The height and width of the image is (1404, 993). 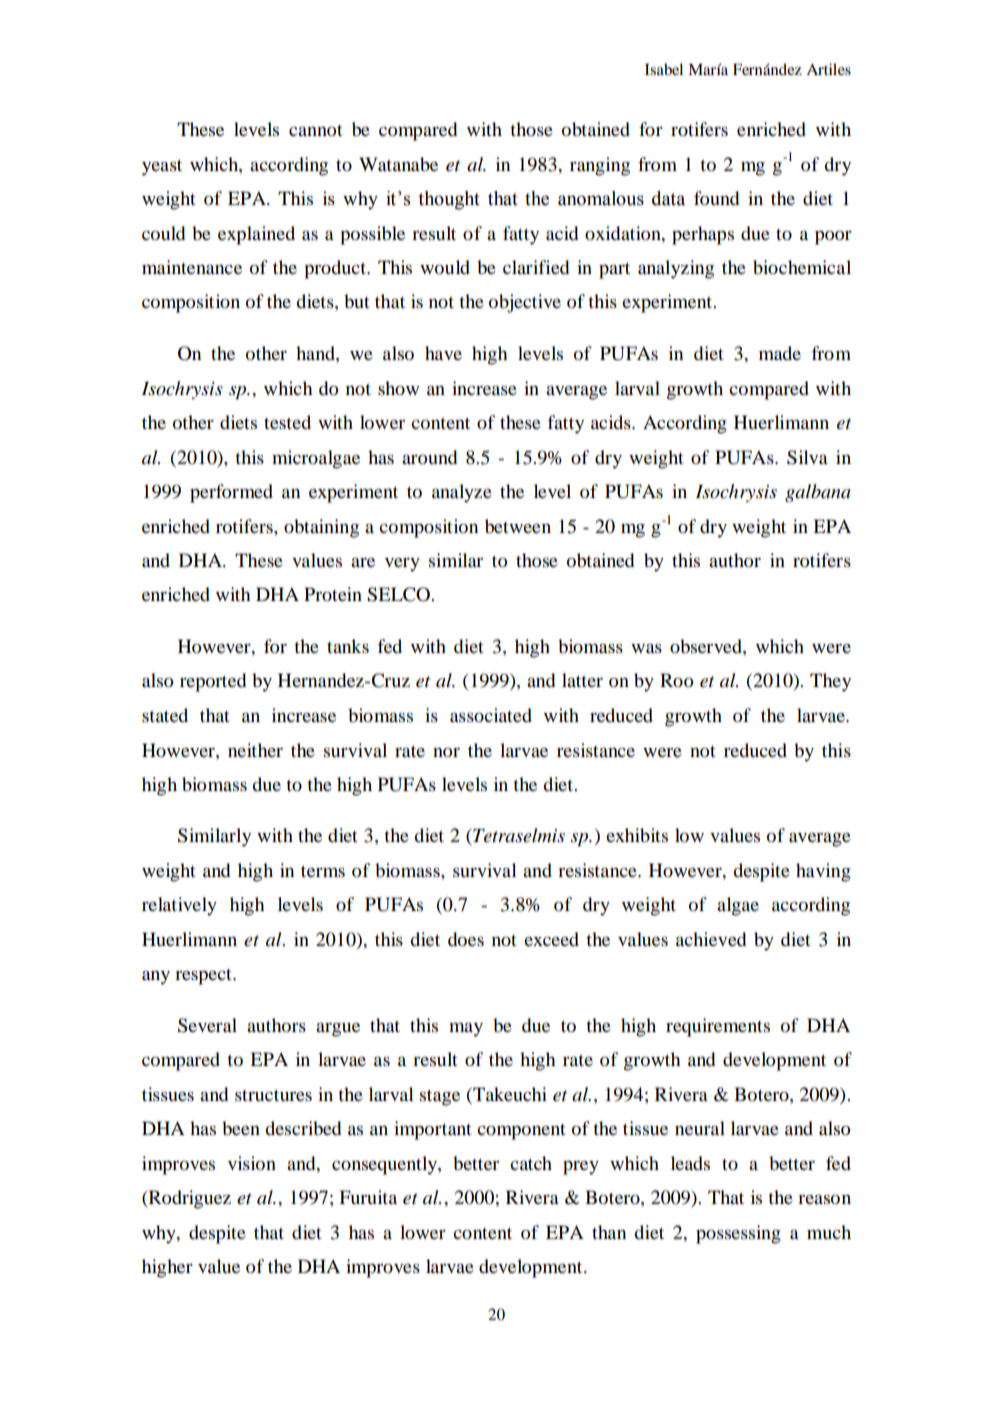 I want to click on vision, so click(x=252, y=1163).
